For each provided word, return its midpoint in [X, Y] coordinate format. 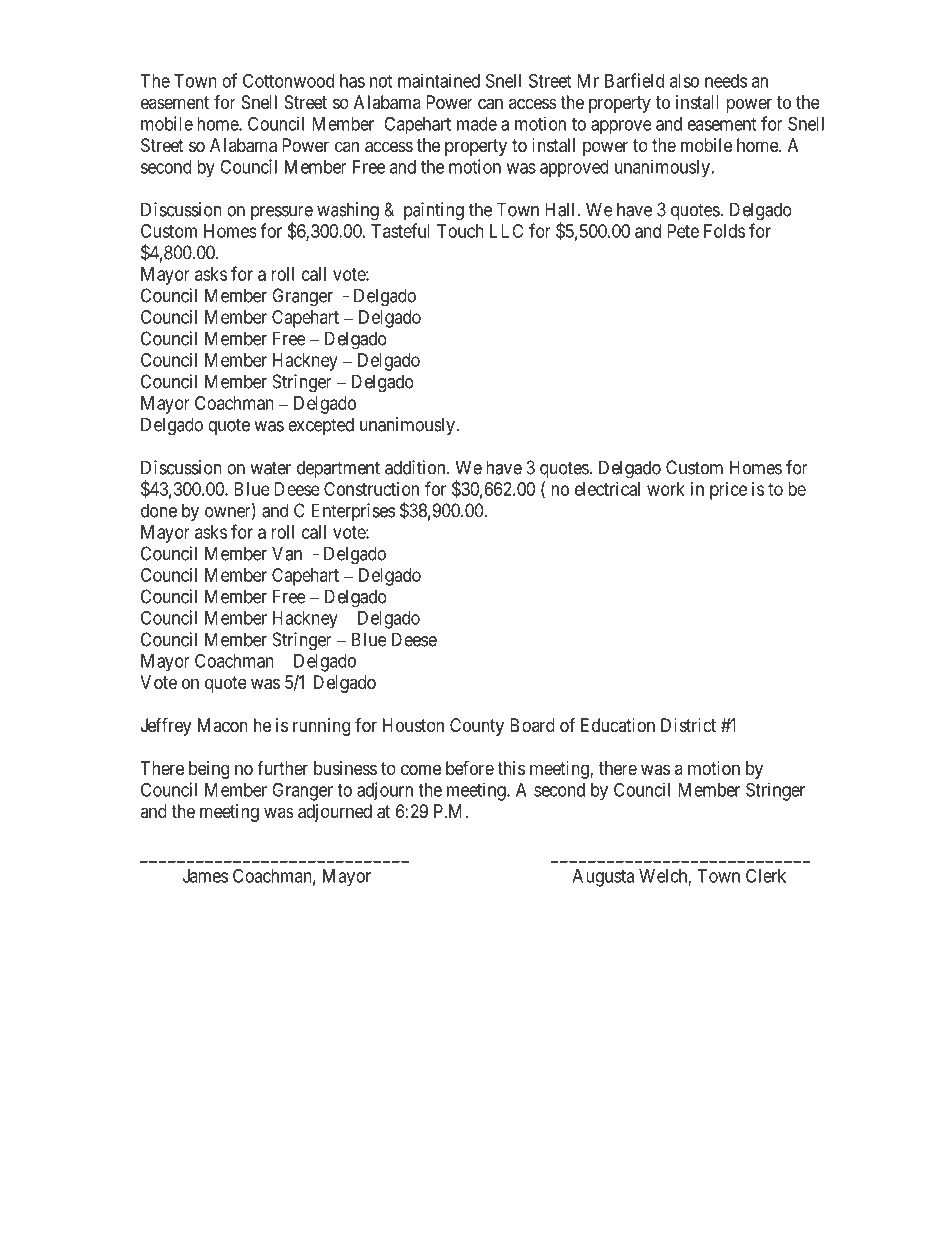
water [270, 468]
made [477, 124]
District [688, 725]
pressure [282, 214]
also [684, 81]
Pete [683, 231]
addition [416, 467]
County [477, 727]
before [470, 767]
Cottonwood [288, 80]
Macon [223, 725]
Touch [460, 231]
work [666, 489]
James [205, 876]
